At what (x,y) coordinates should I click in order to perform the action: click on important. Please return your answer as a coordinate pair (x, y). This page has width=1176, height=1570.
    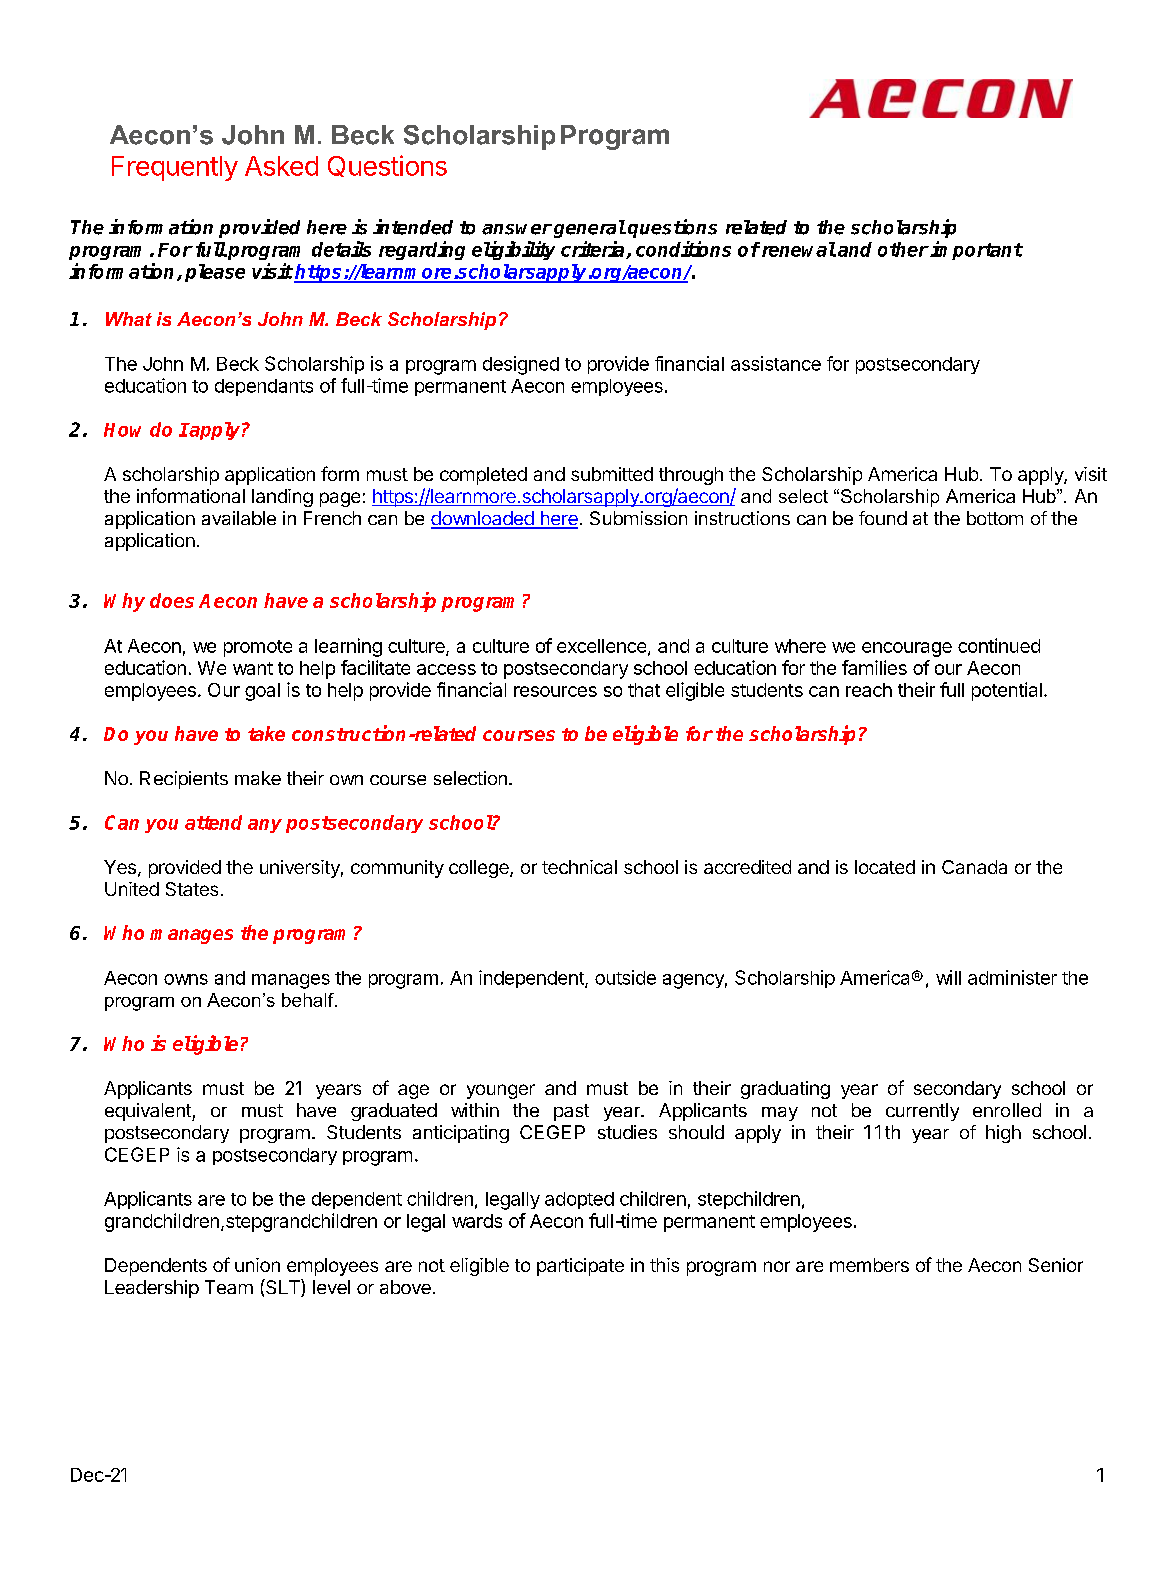
    Looking at the image, I should click on (976, 250).
